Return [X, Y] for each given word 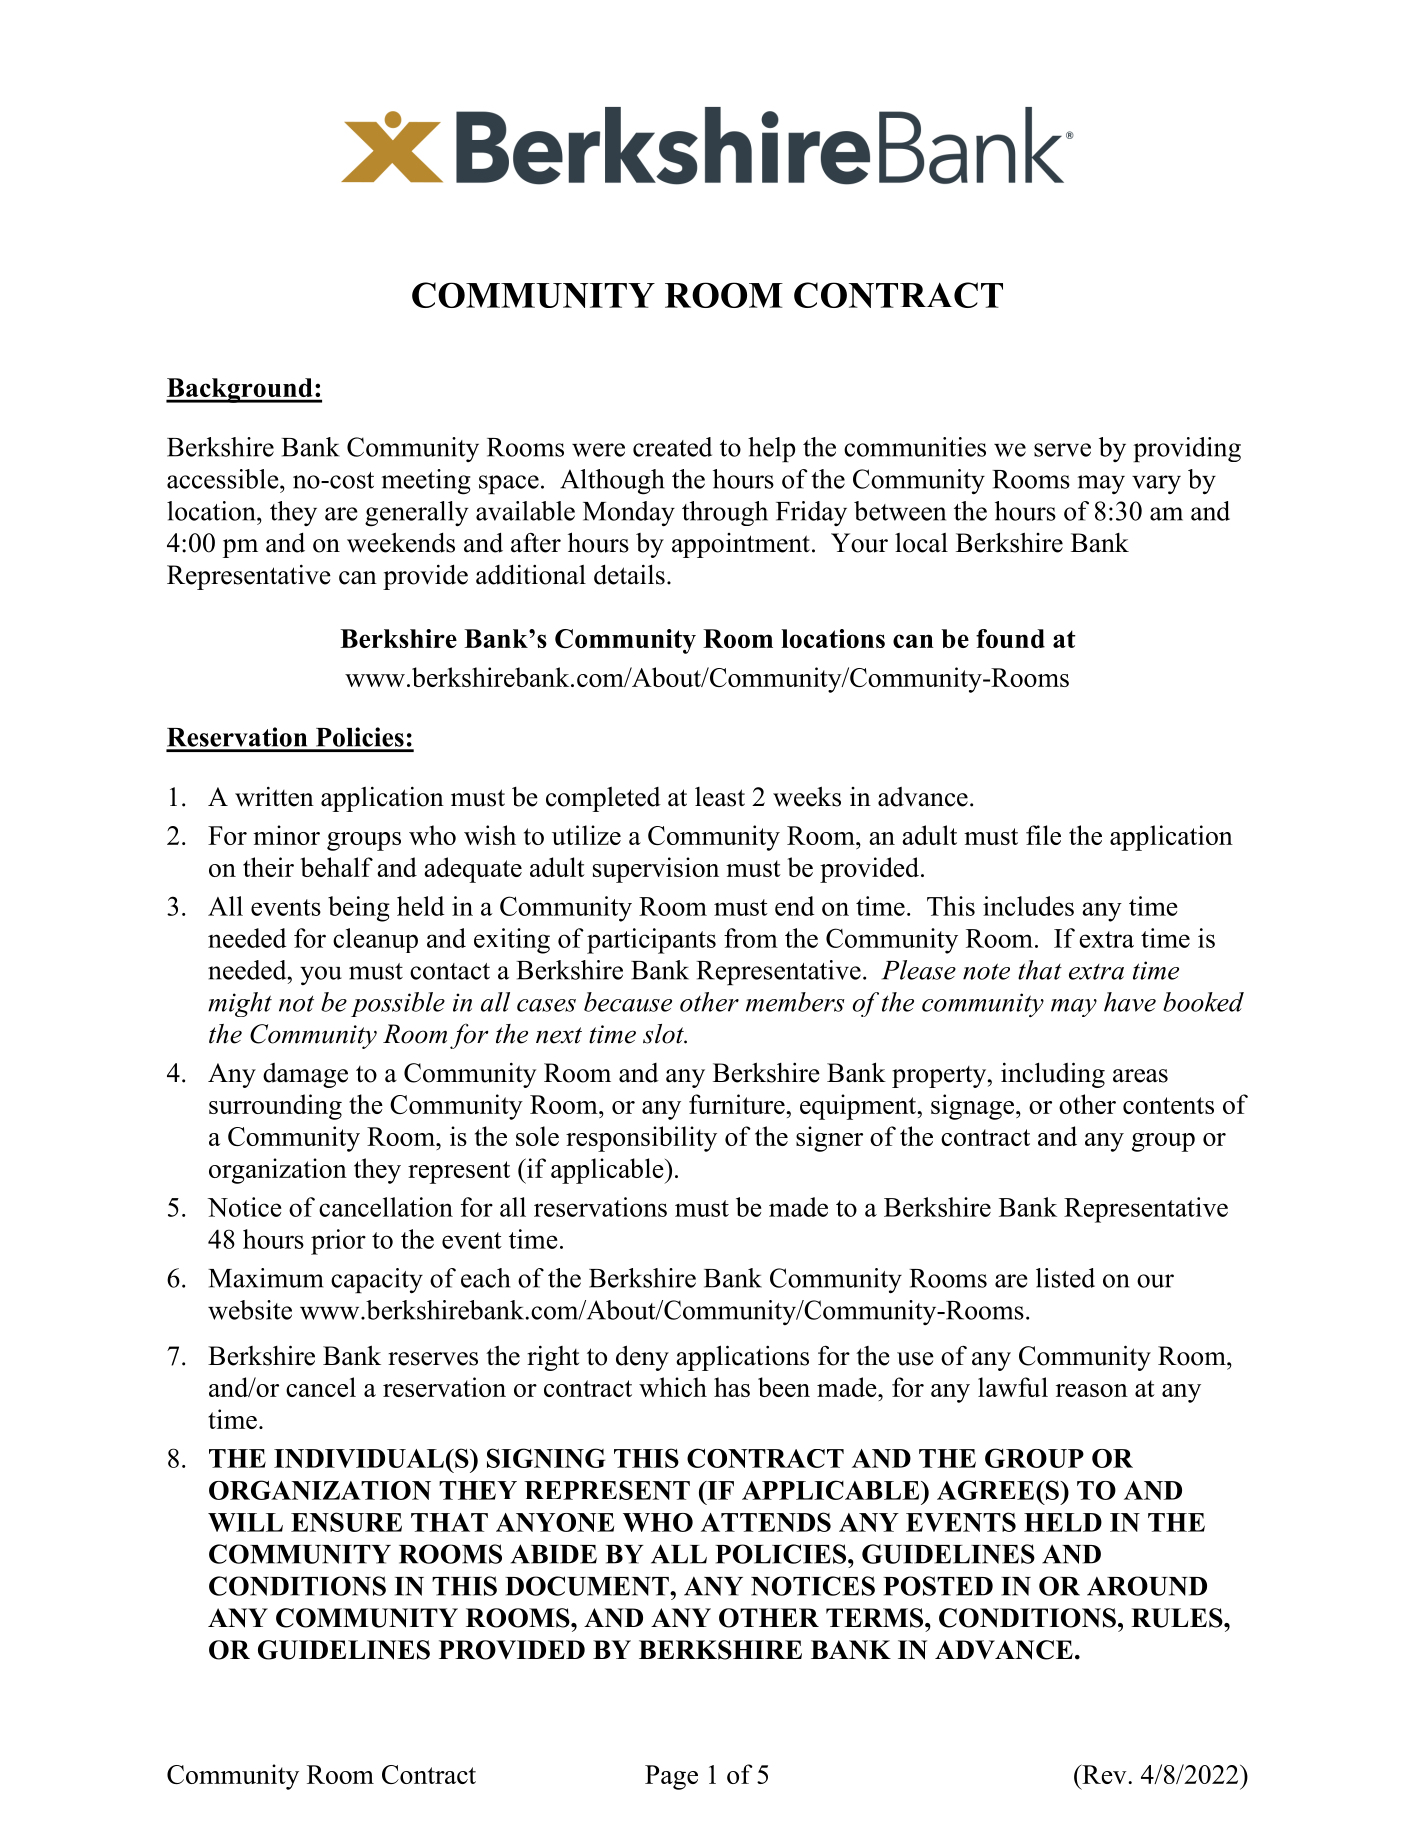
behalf [336, 867]
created [672, 447]
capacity [377, 1280]
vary [1156, 484]
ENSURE [346, 1522]
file [1043, 835]
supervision [656, 870]
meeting [426, 482]
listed [1065, 1278]
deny [642, 1358]
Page [671, 1777]
